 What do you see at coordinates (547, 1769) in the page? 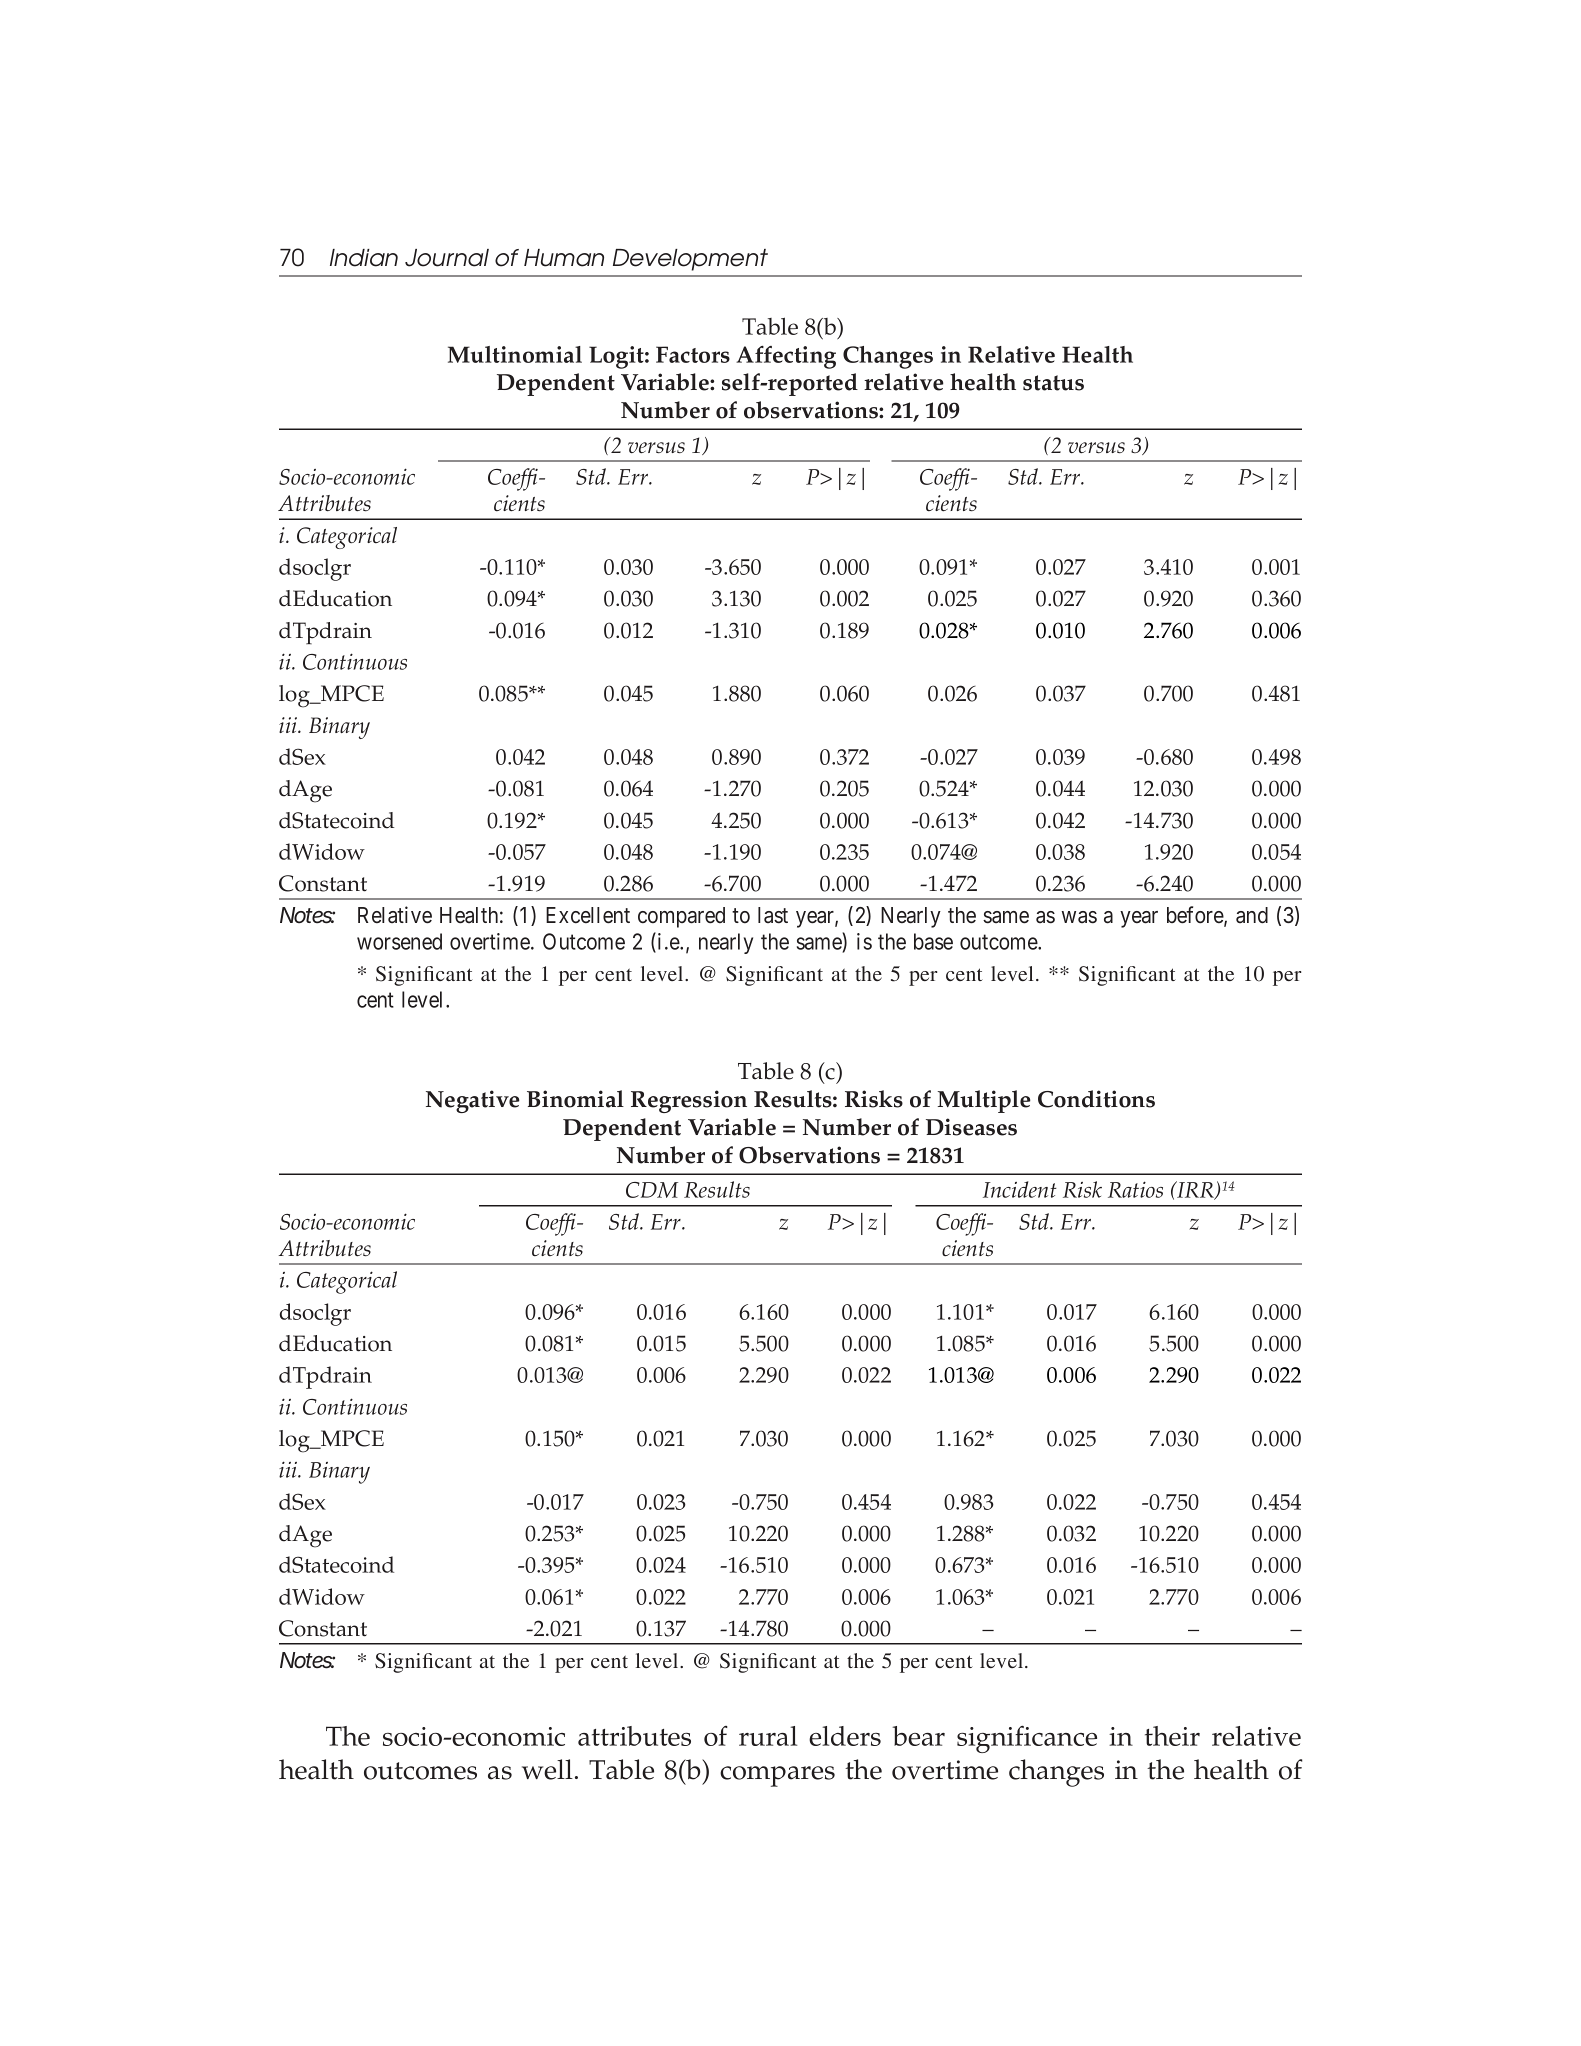
I see `well` at bounding box center [547, 1769].
